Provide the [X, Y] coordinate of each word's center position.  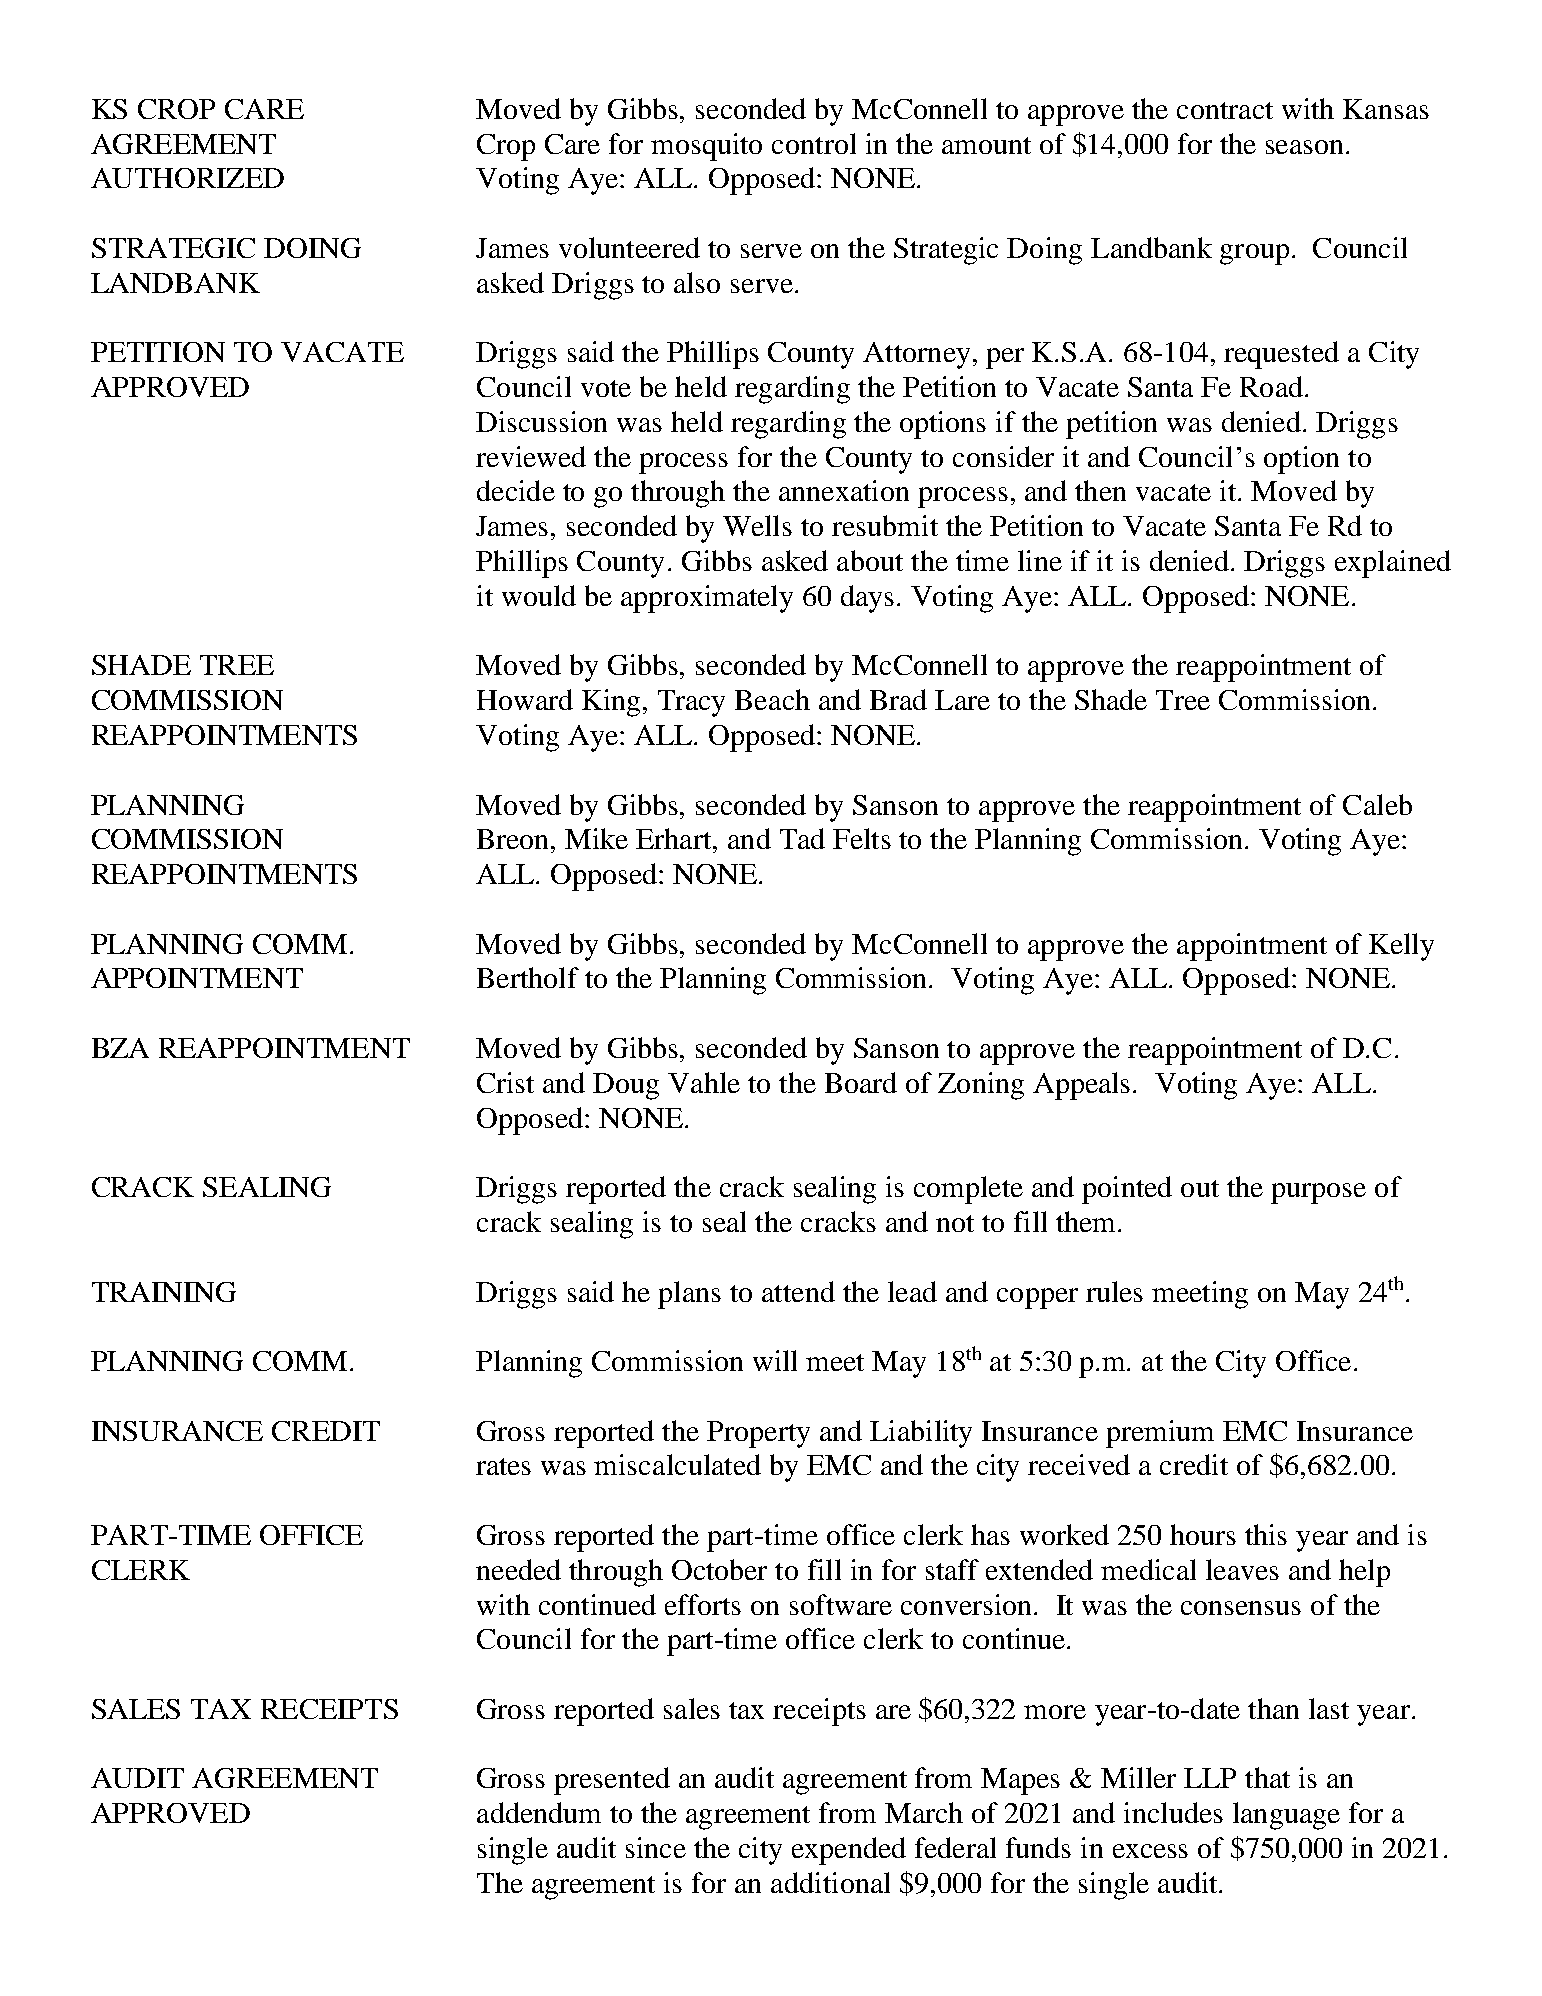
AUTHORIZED [187, 178]
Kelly [1401, 947]
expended [849, 1851]
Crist [505, 1082]
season [1306, 147]
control [814, 143]
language [1286, 1816]
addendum [539, 1812]
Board [861, 1082]
